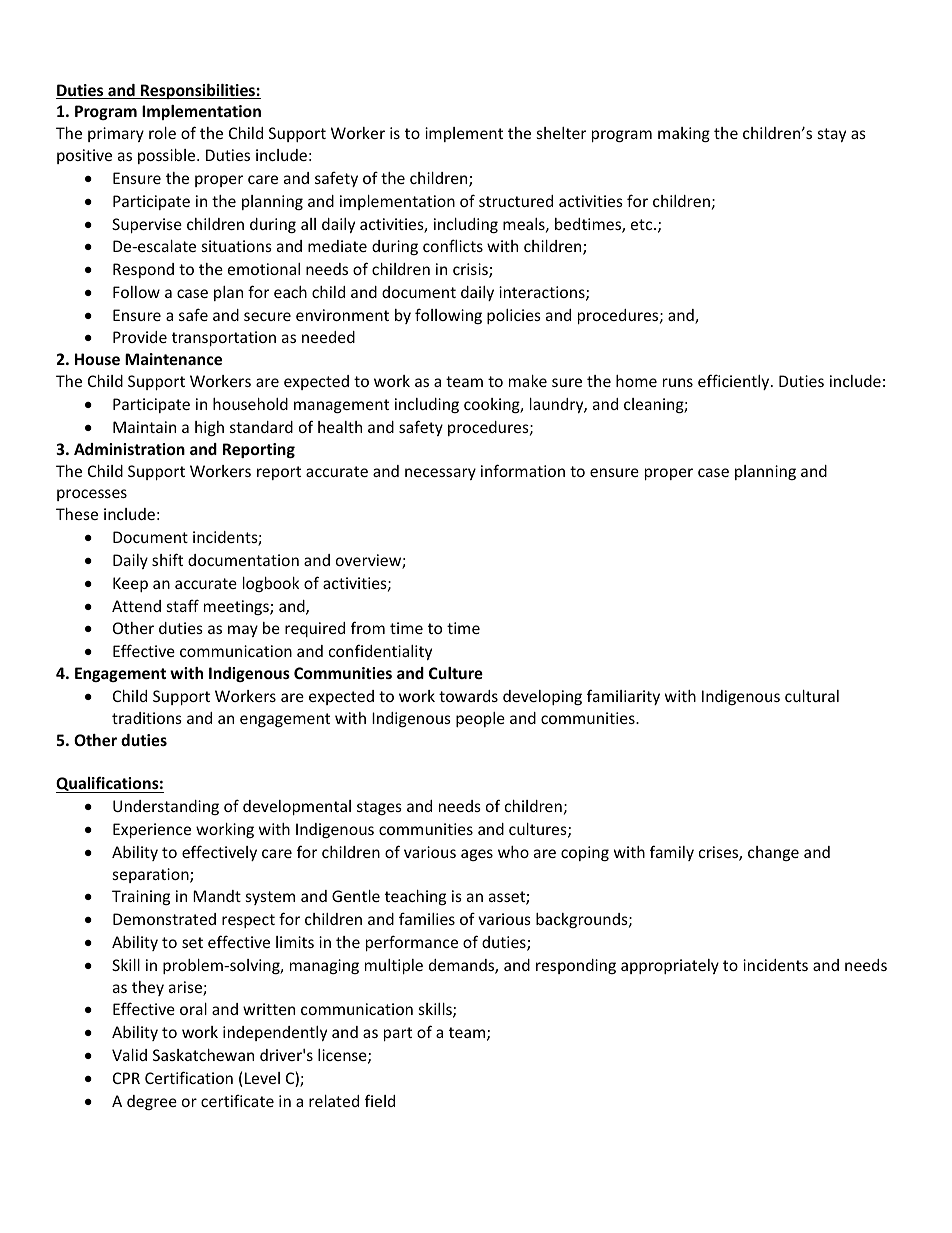 The height and width of the page is (1233, 952). What do you see at coordinates (812, 696) in the page?
I see `cultural` at bounding box center [812, 696].
